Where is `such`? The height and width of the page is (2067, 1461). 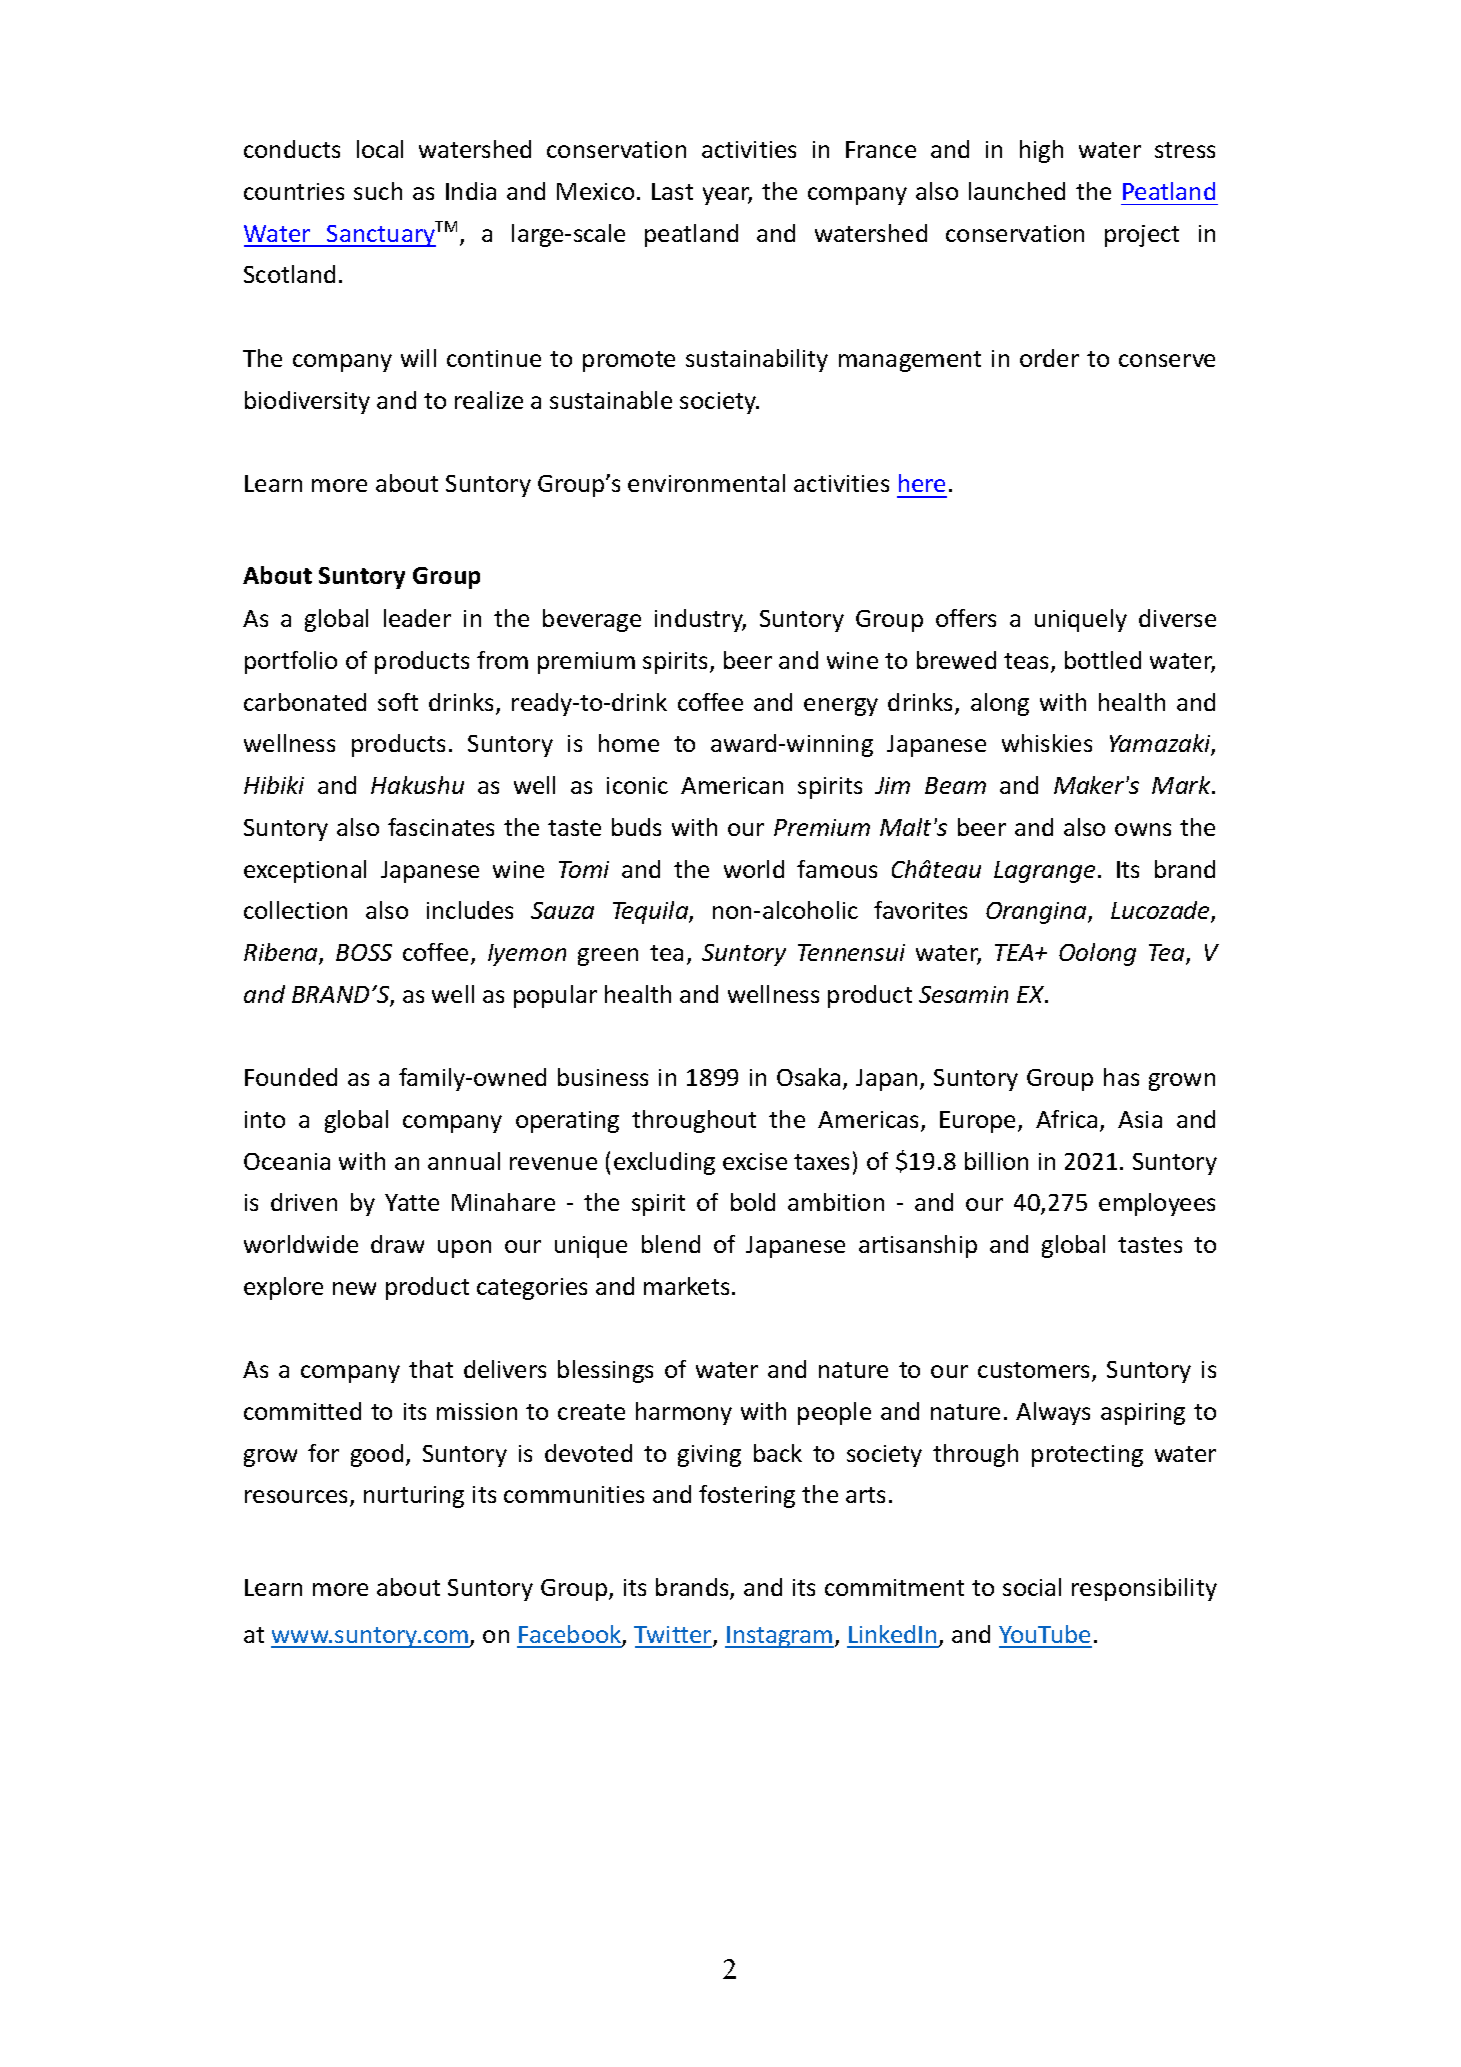 such is located at coordinates (378, 191).
